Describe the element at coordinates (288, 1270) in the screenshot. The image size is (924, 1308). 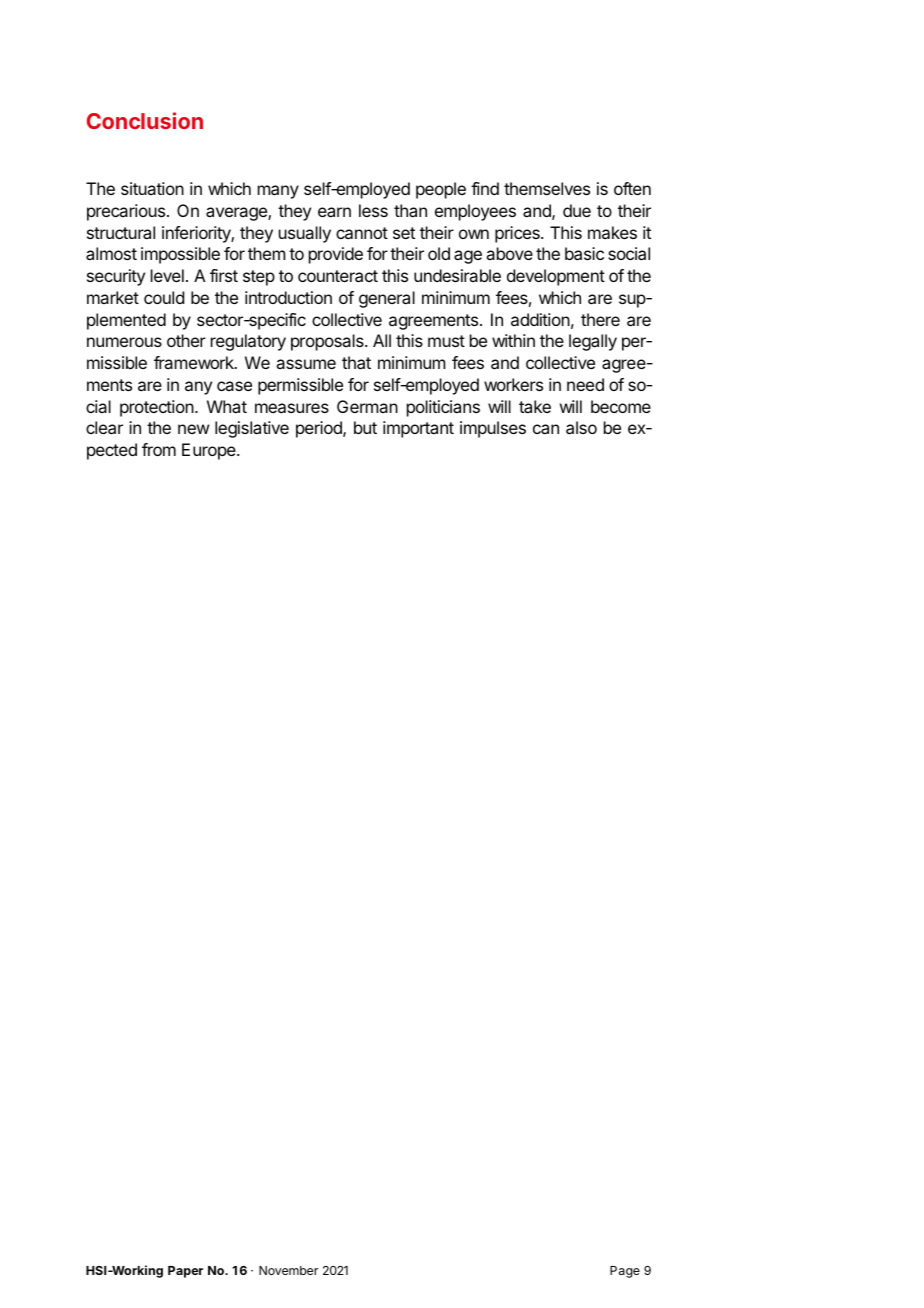
I see `November` at that location.
